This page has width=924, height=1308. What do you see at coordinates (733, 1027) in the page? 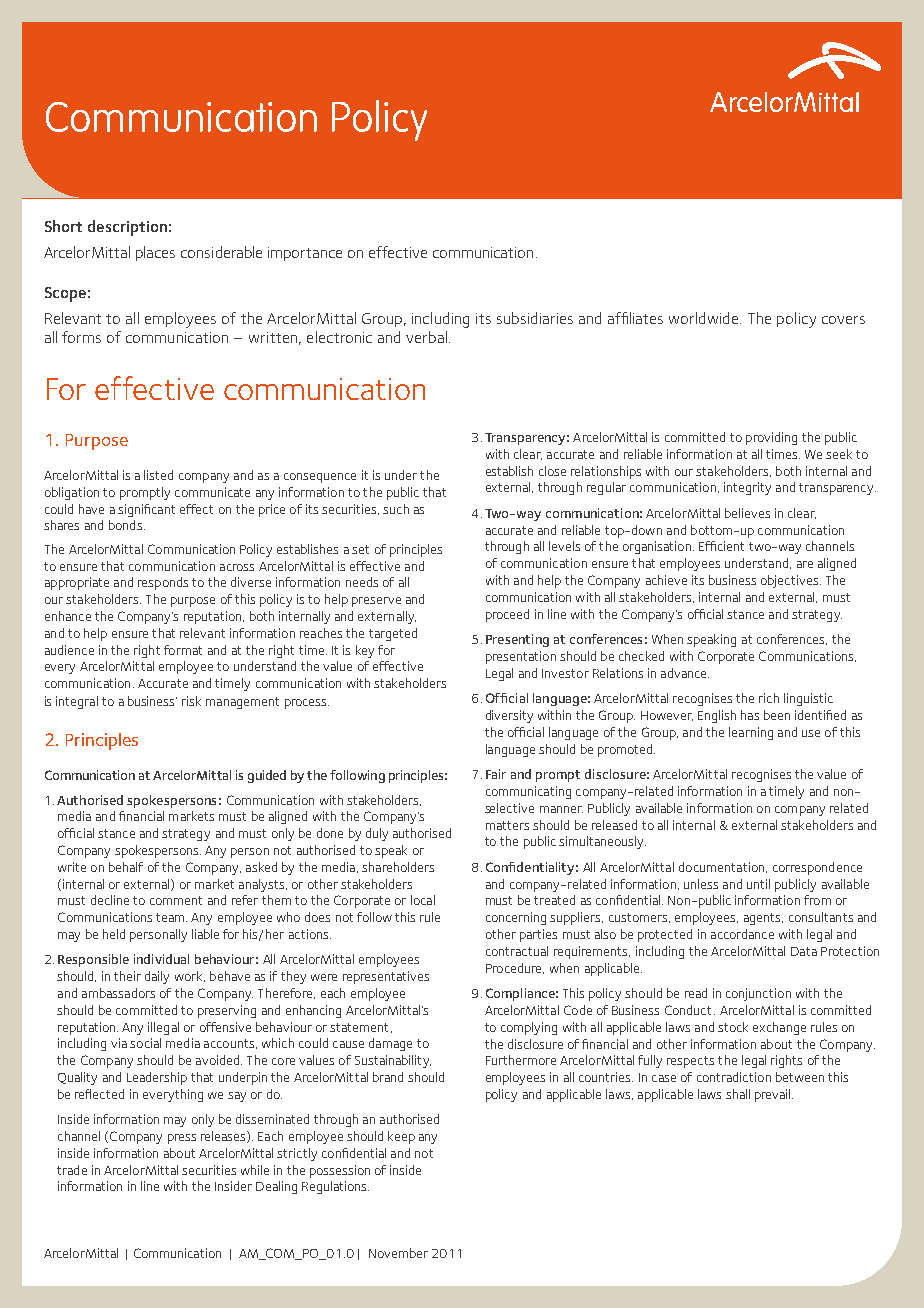
I see `stock` at bounding box center [733, 1027].
